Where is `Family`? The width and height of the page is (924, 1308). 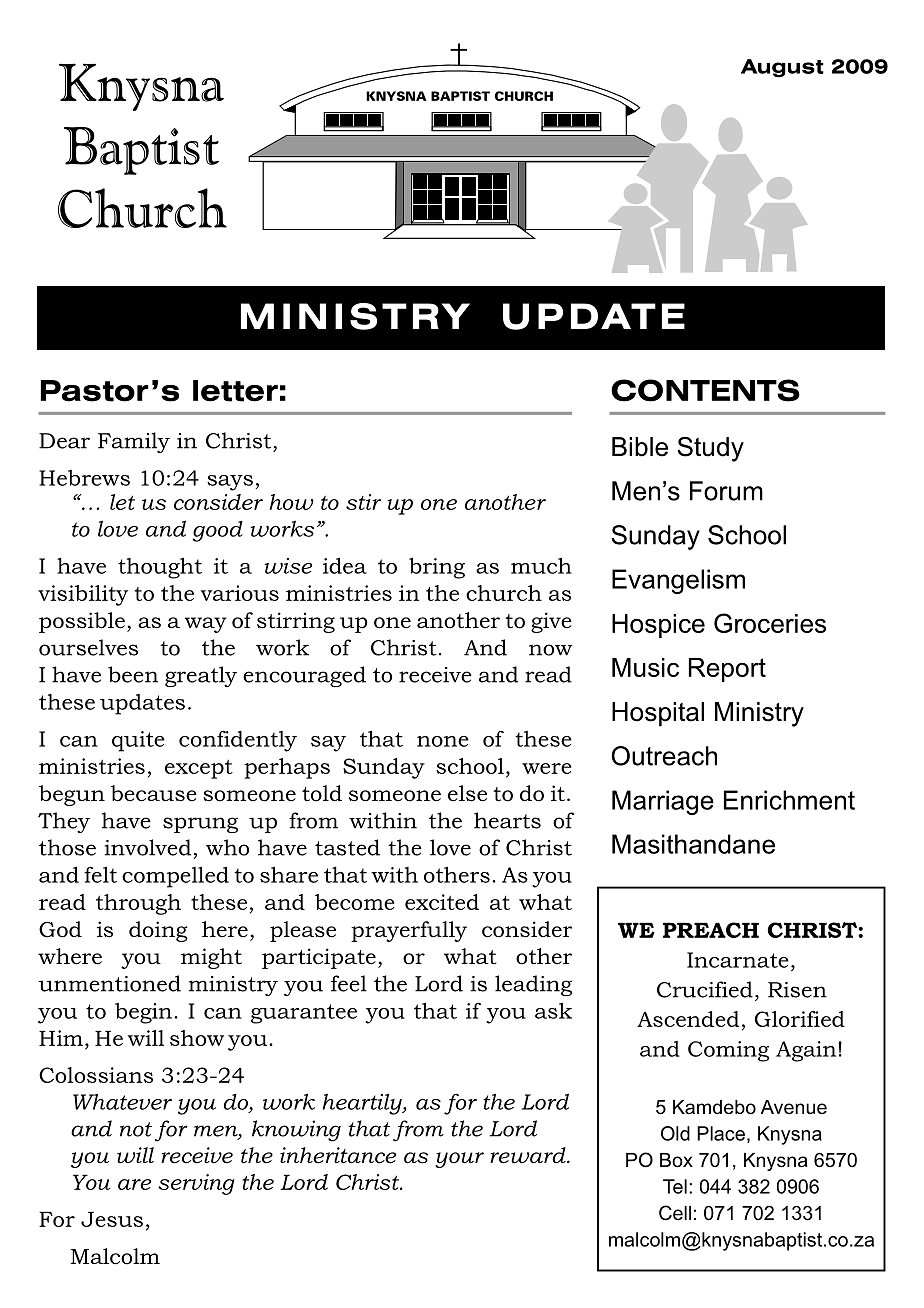 Family is located at coordinates (134, 442).
